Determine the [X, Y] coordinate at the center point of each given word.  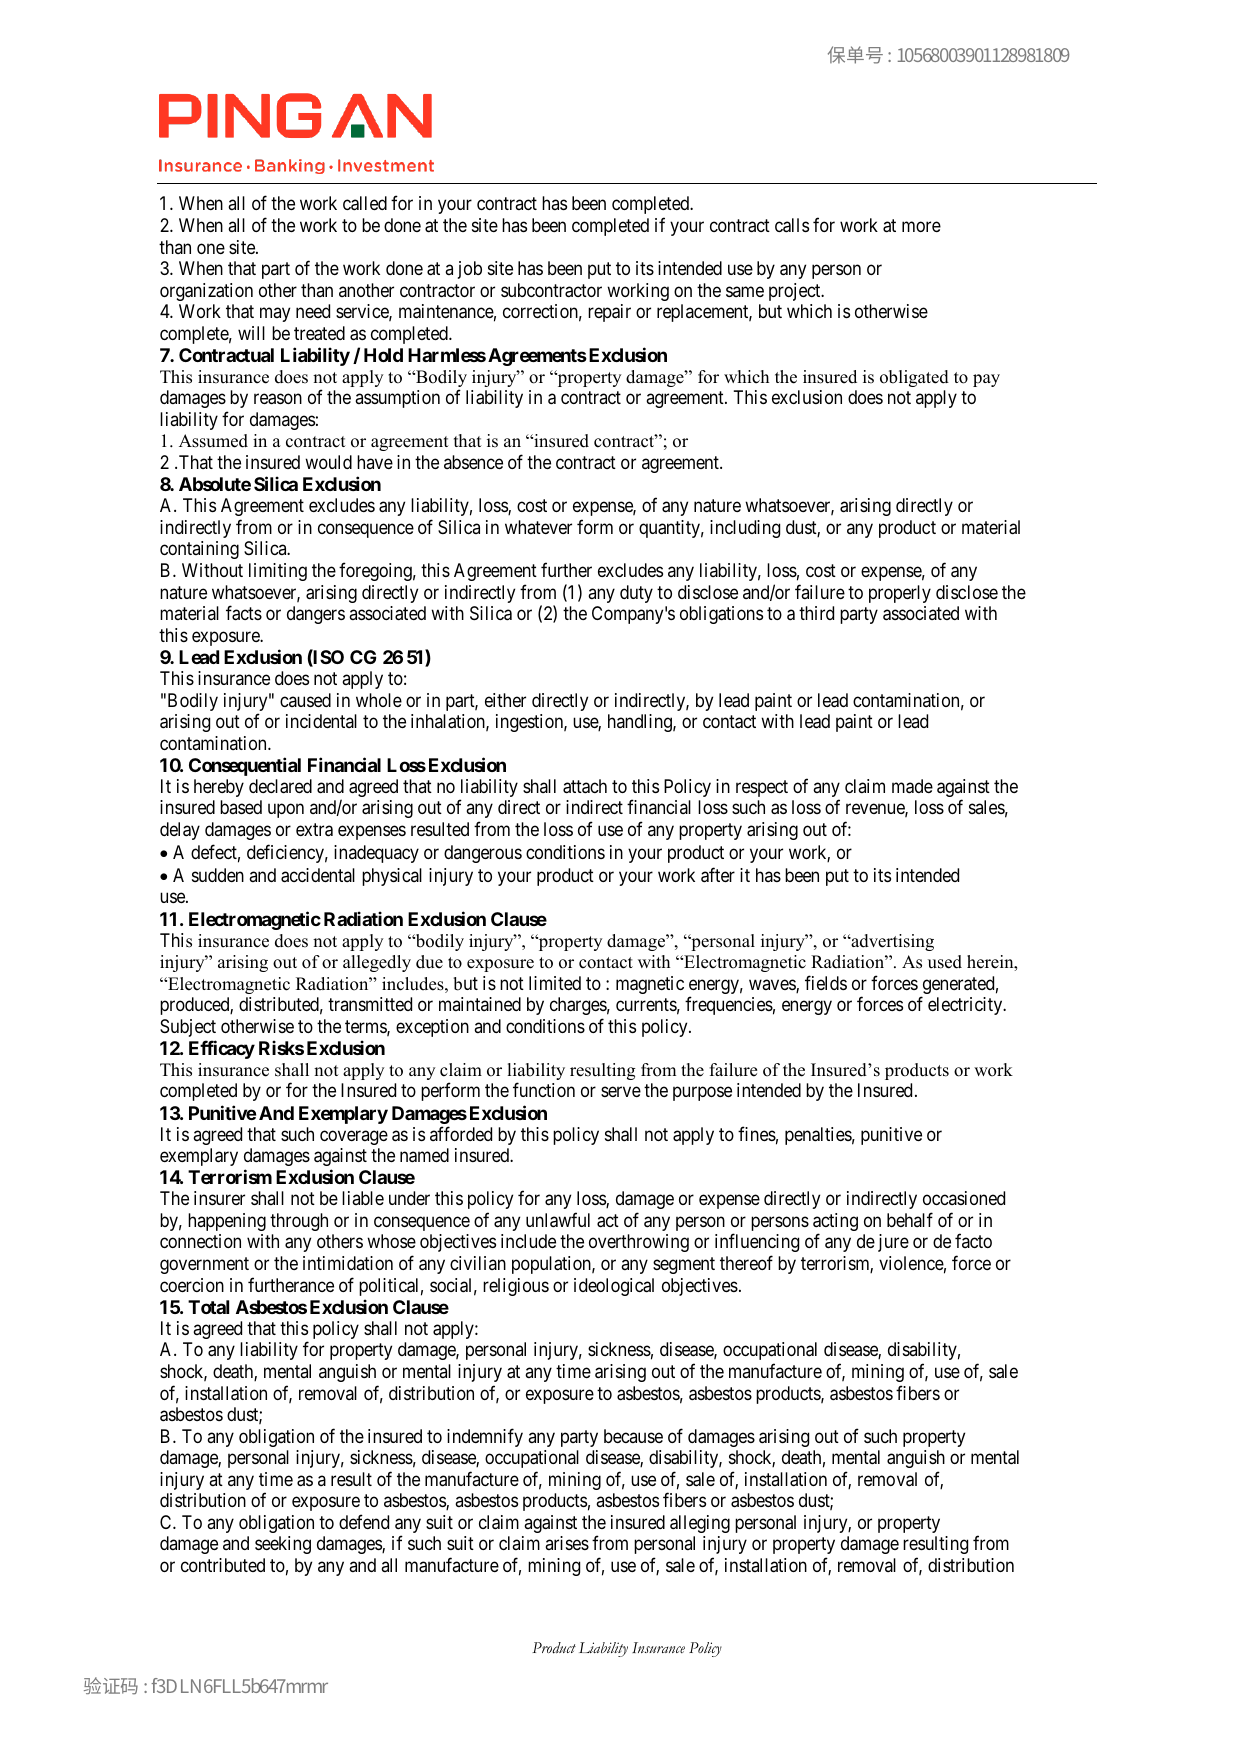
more [921, 226]
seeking [283, 1545]
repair [609, 313]
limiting [278, 572]
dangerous [483, 854]
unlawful [558, 1220]
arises [567, 1543]
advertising [891, 942]
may [275, 315]
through [299, 1222]
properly [900, 594]
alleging [700, 1524]
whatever [538, 527]
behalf [910, 1219]
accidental [318, 875]
